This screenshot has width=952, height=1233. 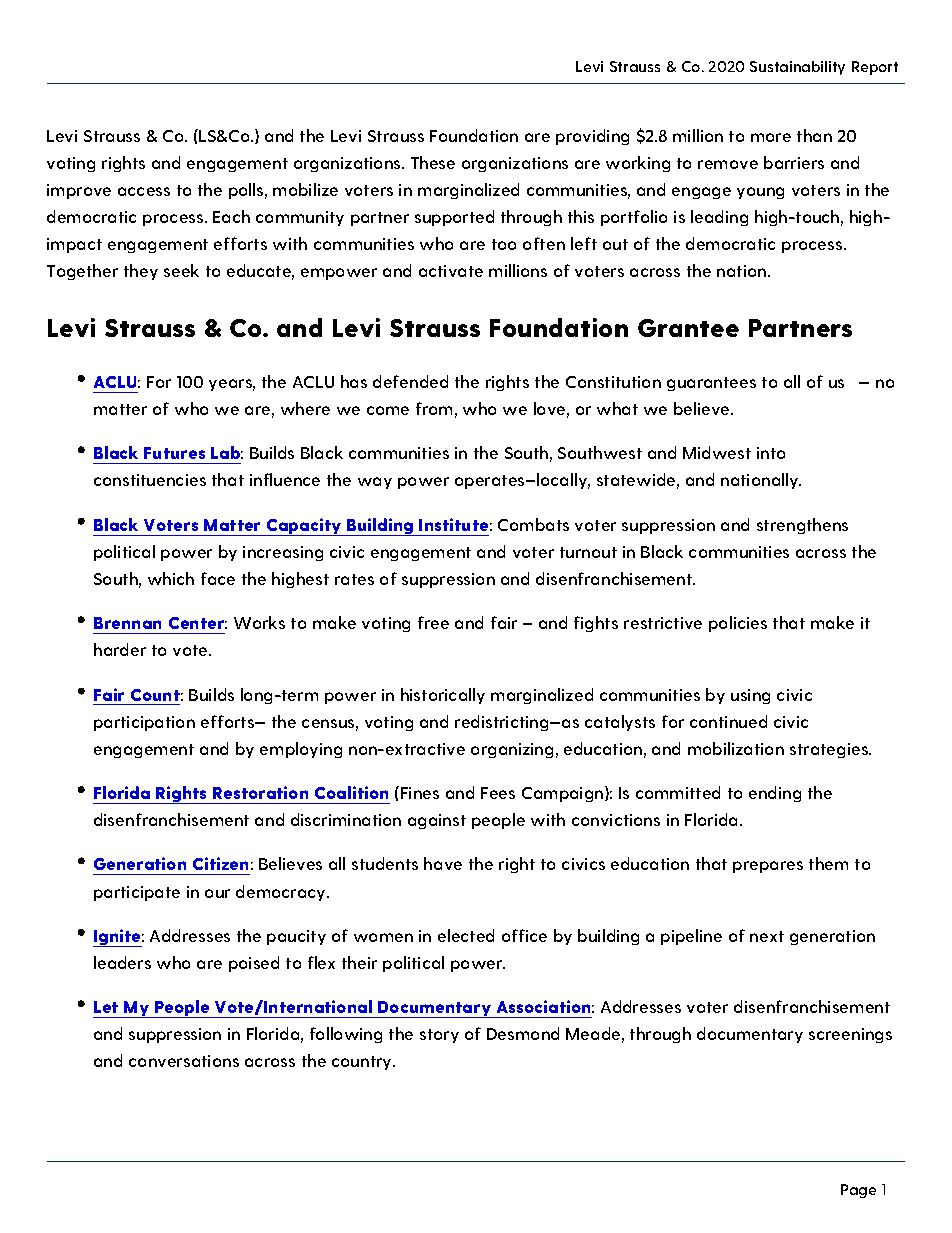 What do you see at coordinates (184, 1061) in the screenshot?
I see `conversations` at bounding box center [184, 1061].
